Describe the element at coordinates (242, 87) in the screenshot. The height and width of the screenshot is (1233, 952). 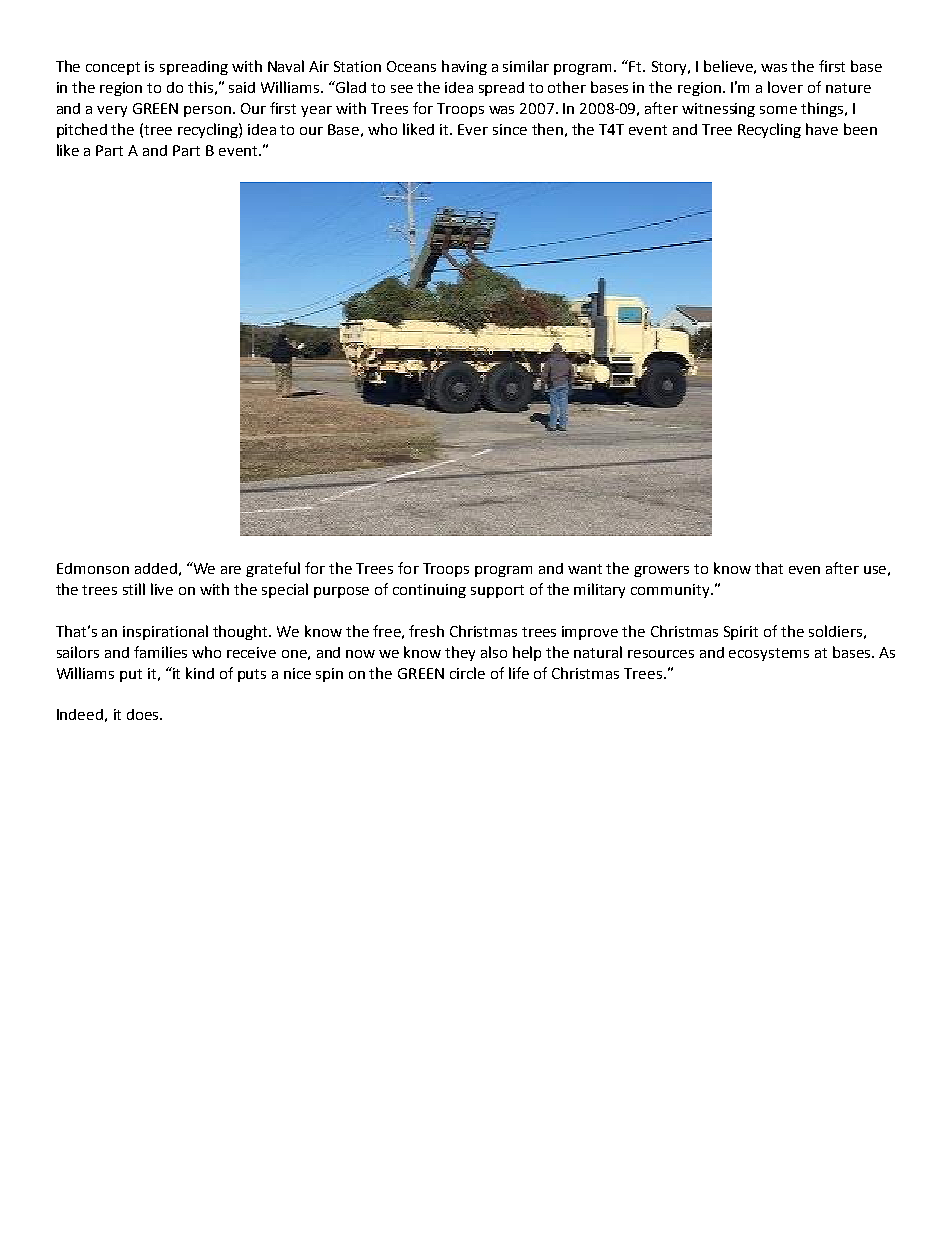
I see `said` at that location.
